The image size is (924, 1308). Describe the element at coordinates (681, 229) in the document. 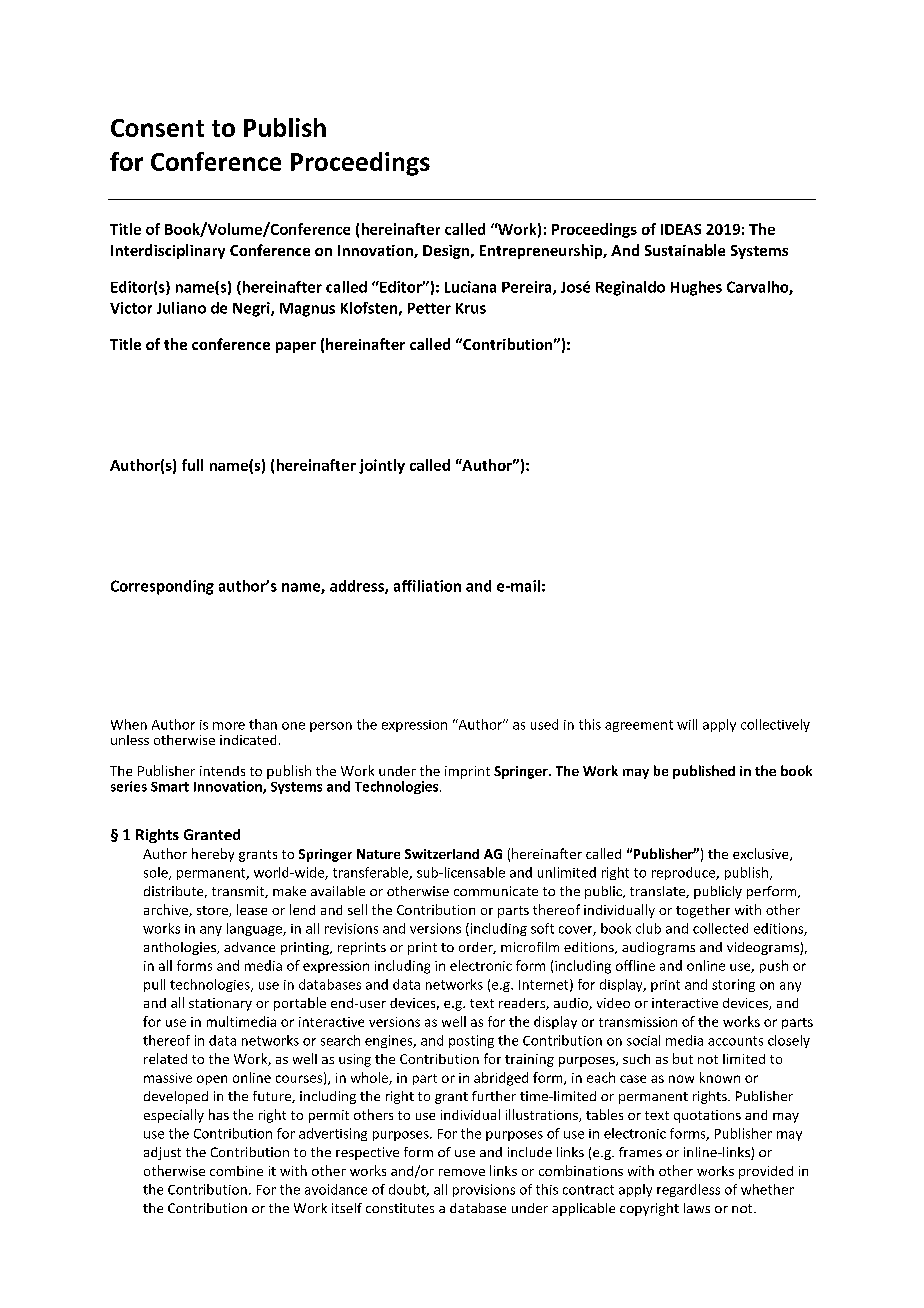

I see `IDEAS` at that location.
